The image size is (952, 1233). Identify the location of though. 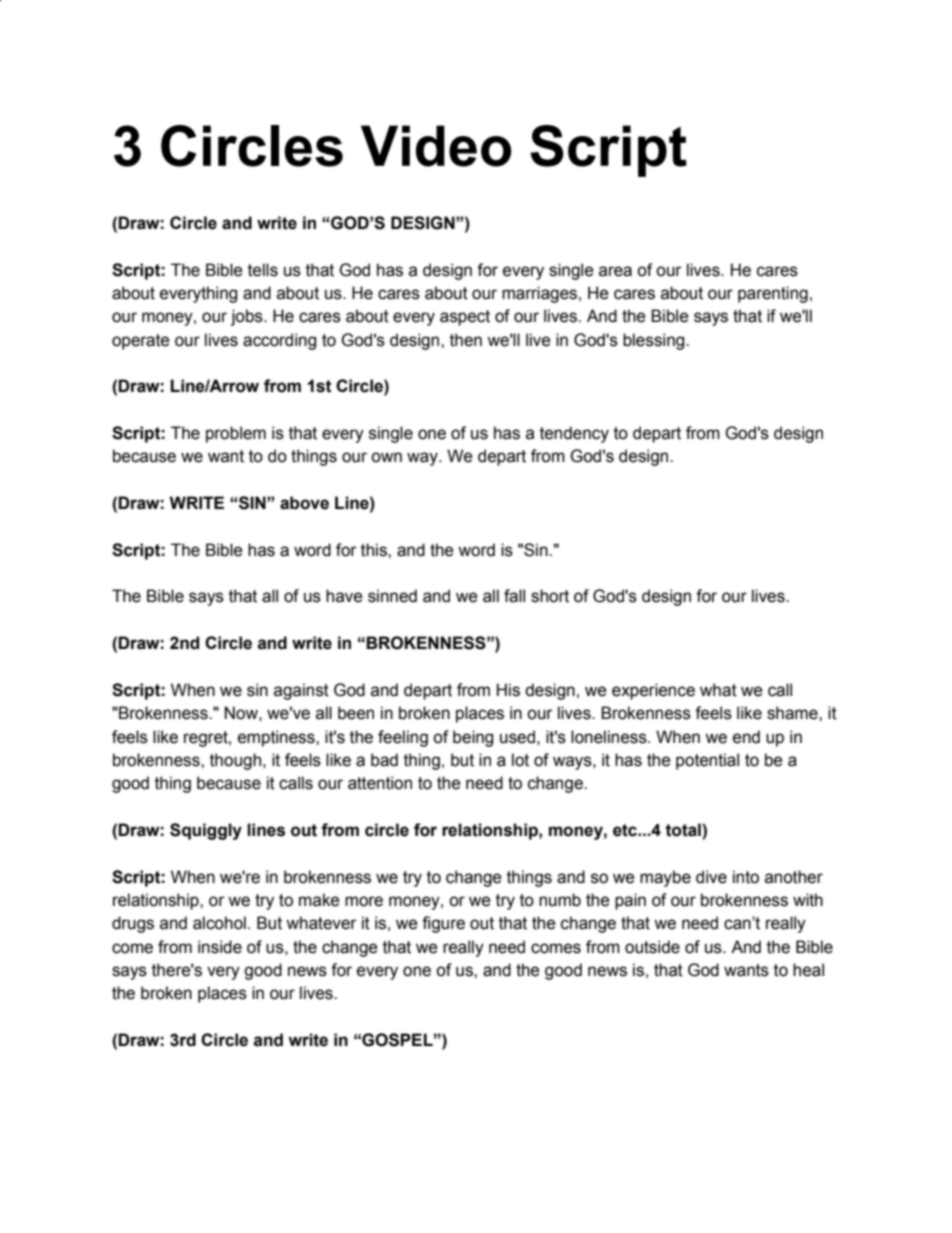
(237, 761).
